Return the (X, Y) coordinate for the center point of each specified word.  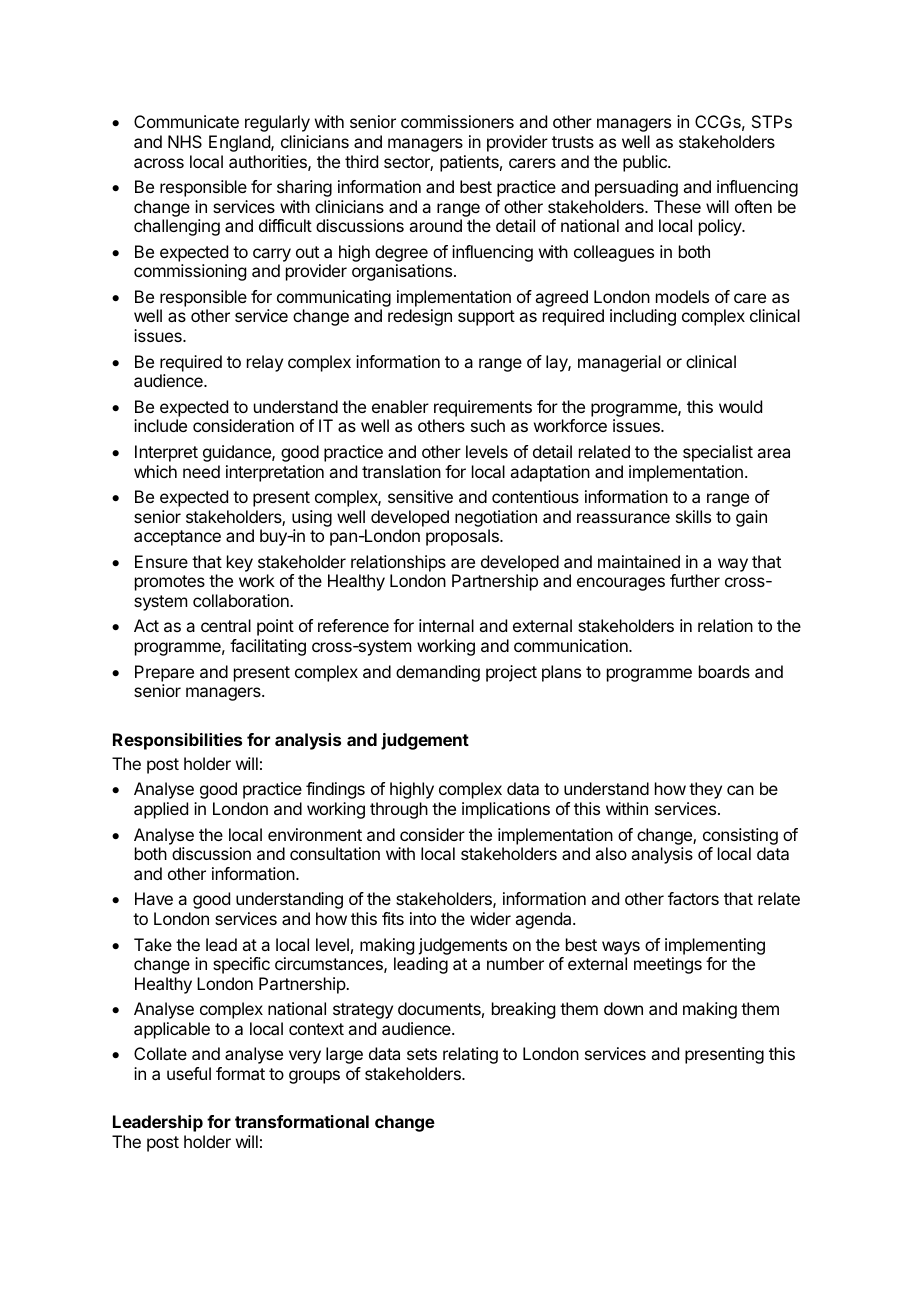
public (646, 163)
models (682, 296)
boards (724, 671)
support (486, 318)
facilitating (268, 647)
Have (154, 898)
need (201, 471)
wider (490, 918)
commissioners (457, 121)
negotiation (496, 518)
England (240, 143)
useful (189, 1073)
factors (693, 898)
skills (693, 516)
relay (265, 363)
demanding (438, 673)
